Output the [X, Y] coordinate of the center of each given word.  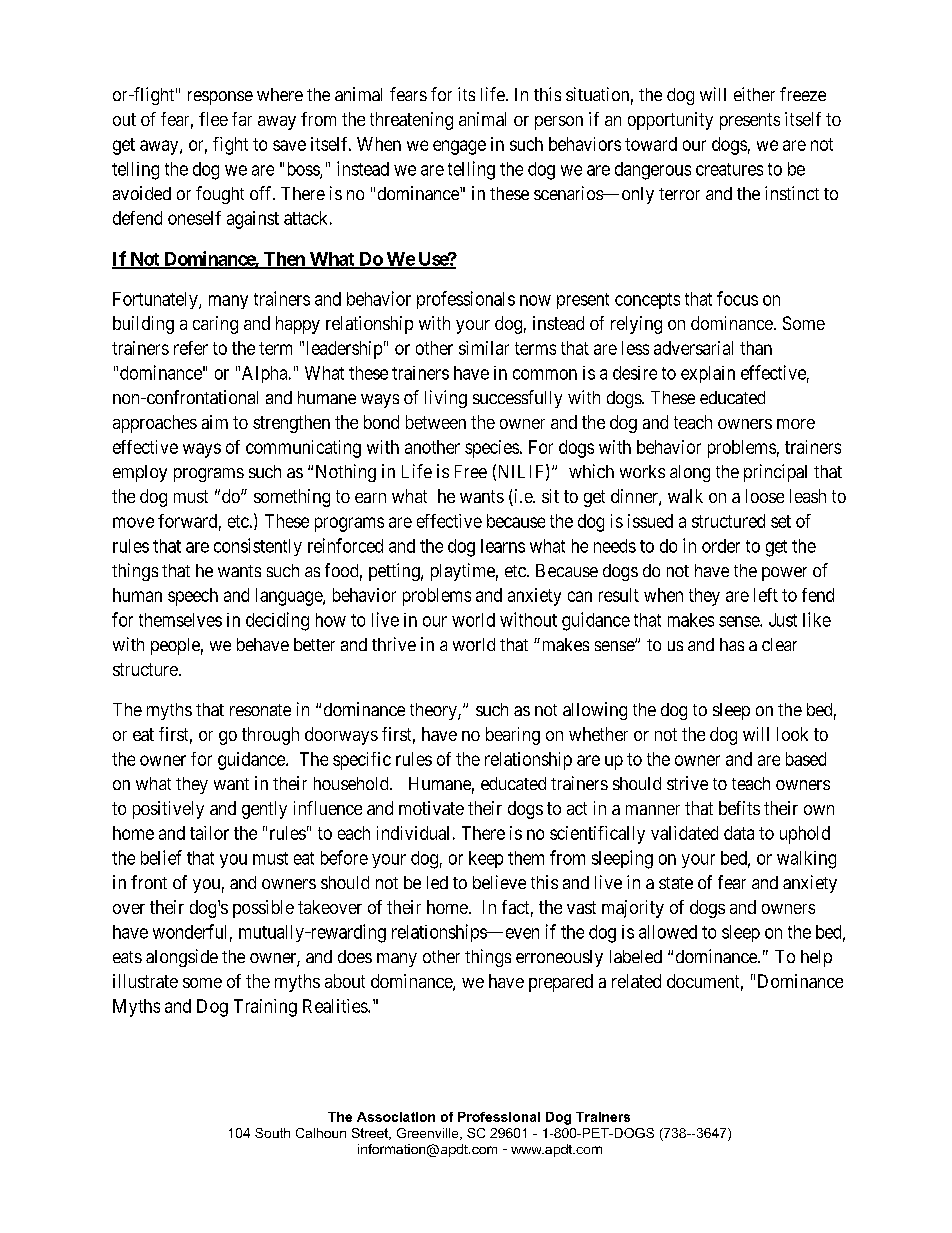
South [272, 1133]
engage [459, 147]
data [739, 833]
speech [193, 597]
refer [191, 348]
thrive [394, 644]
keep [486, 859]
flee [213, 119]
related [636, 981]
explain [708, 374]
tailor [209, 833]
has [732, 644]
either [754, 94]
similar [484, 348]
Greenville [429, 1134]
